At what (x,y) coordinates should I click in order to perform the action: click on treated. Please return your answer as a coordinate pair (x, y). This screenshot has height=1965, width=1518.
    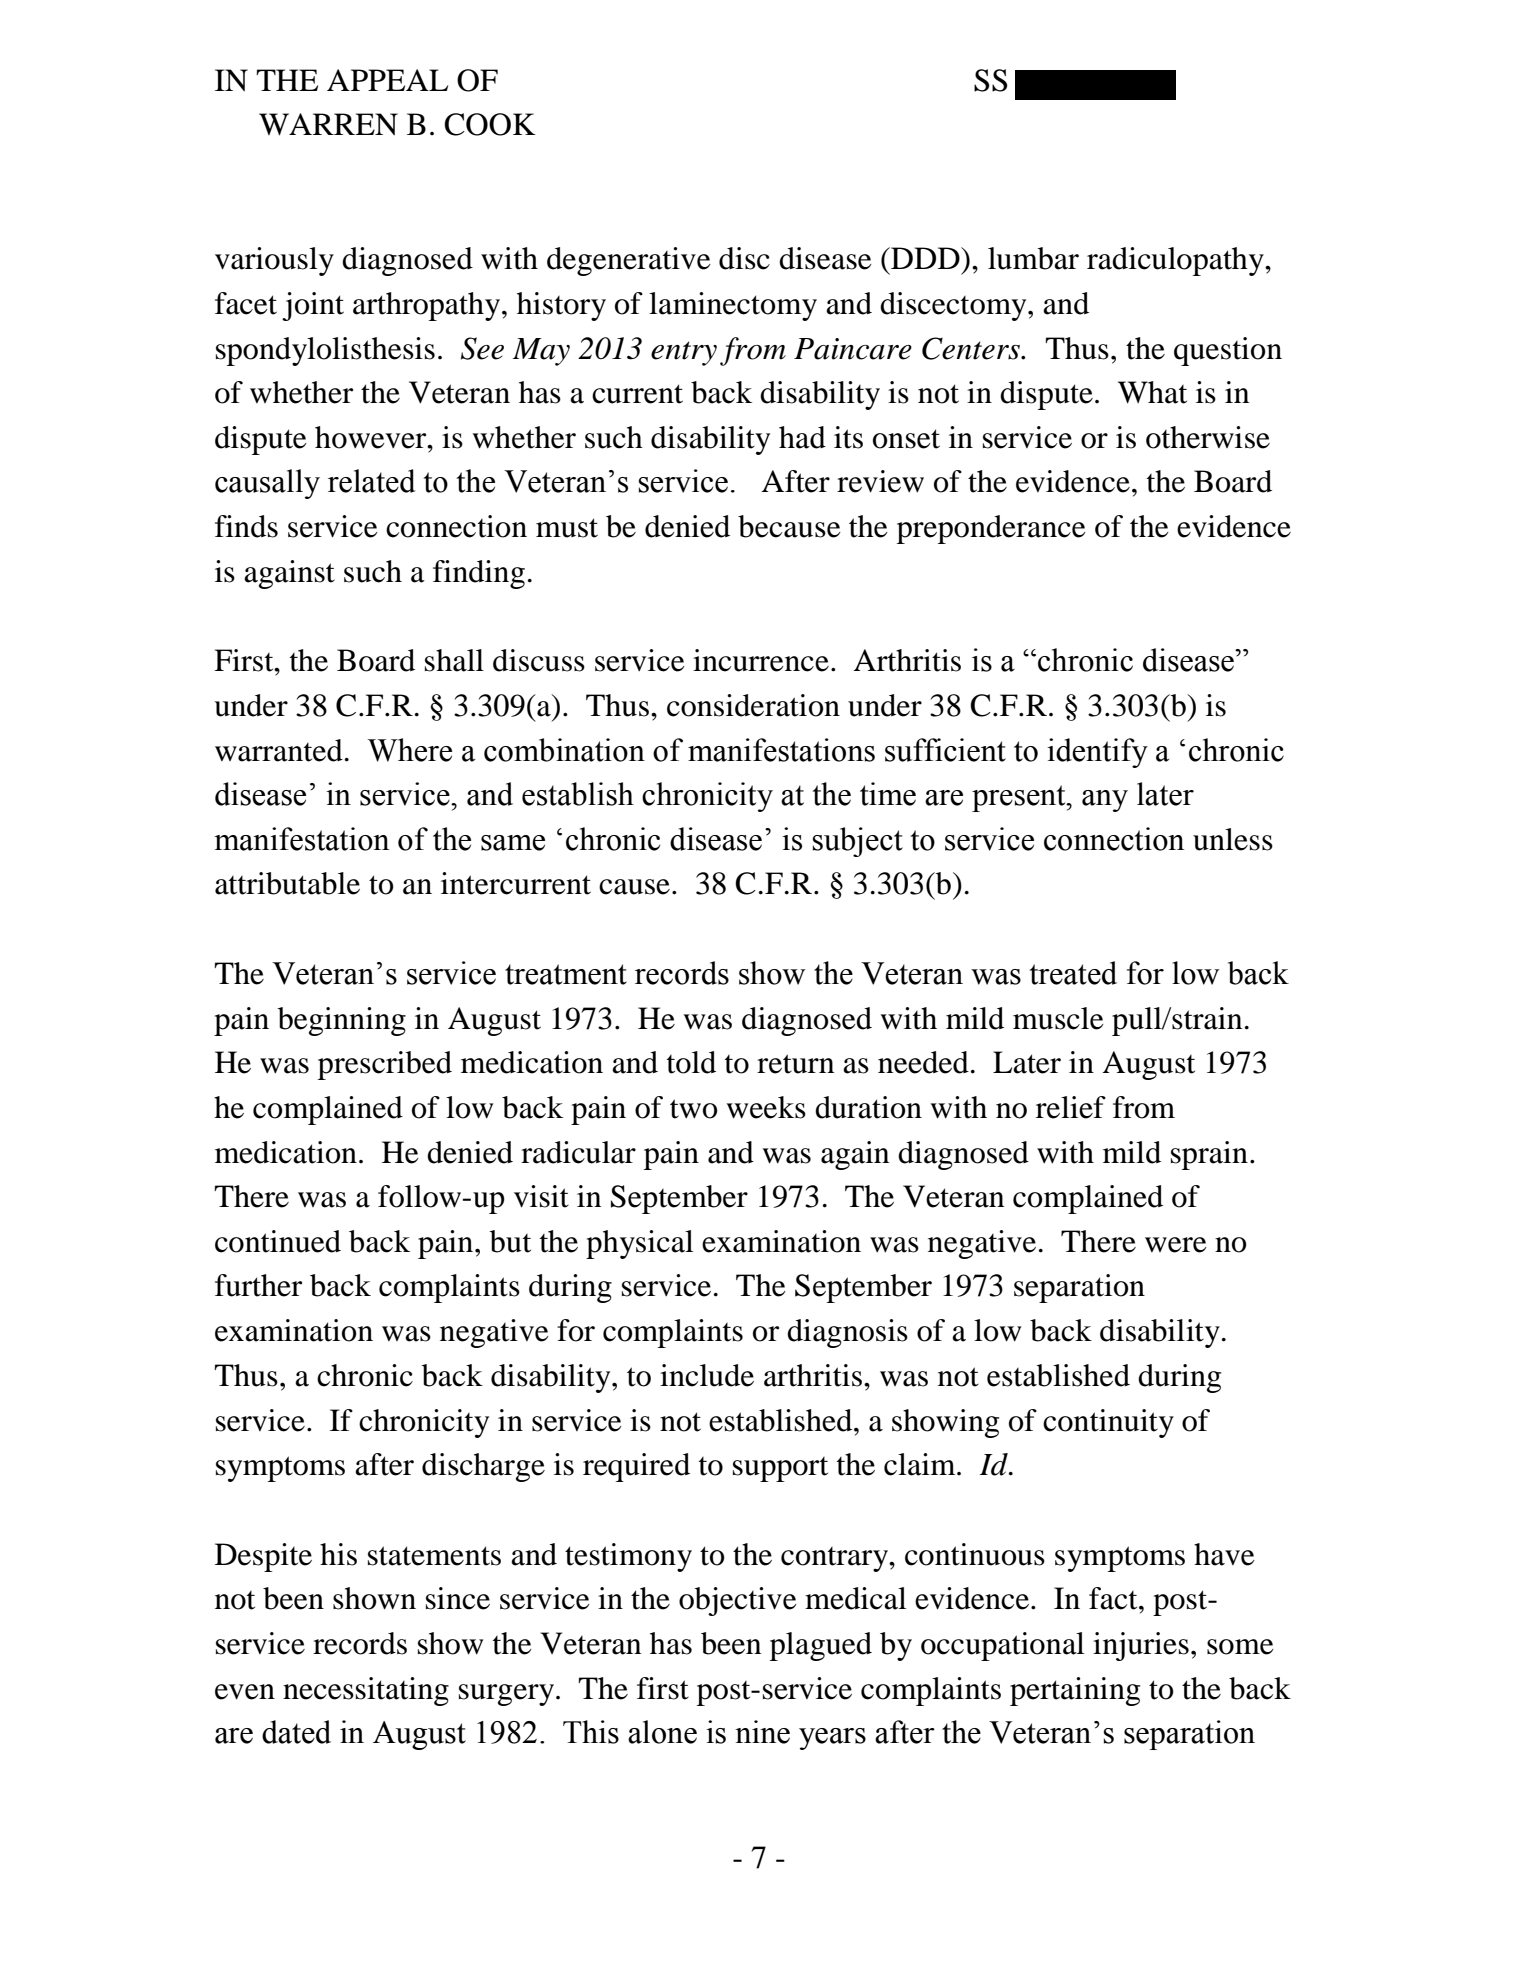
    Looking at the image, I should click on (1073, 973).
